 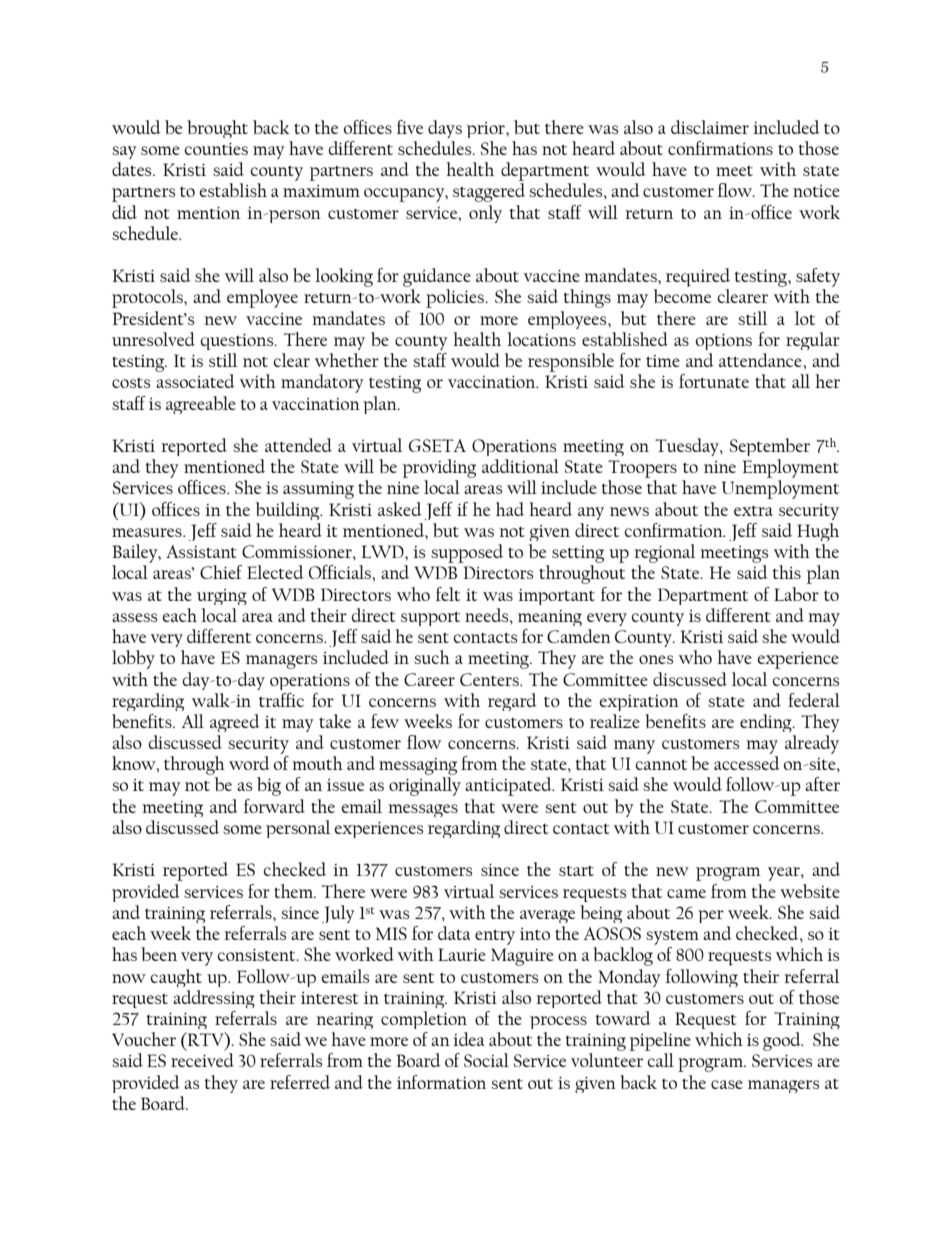 I want to click on prior, so click(x=487, y=130).
